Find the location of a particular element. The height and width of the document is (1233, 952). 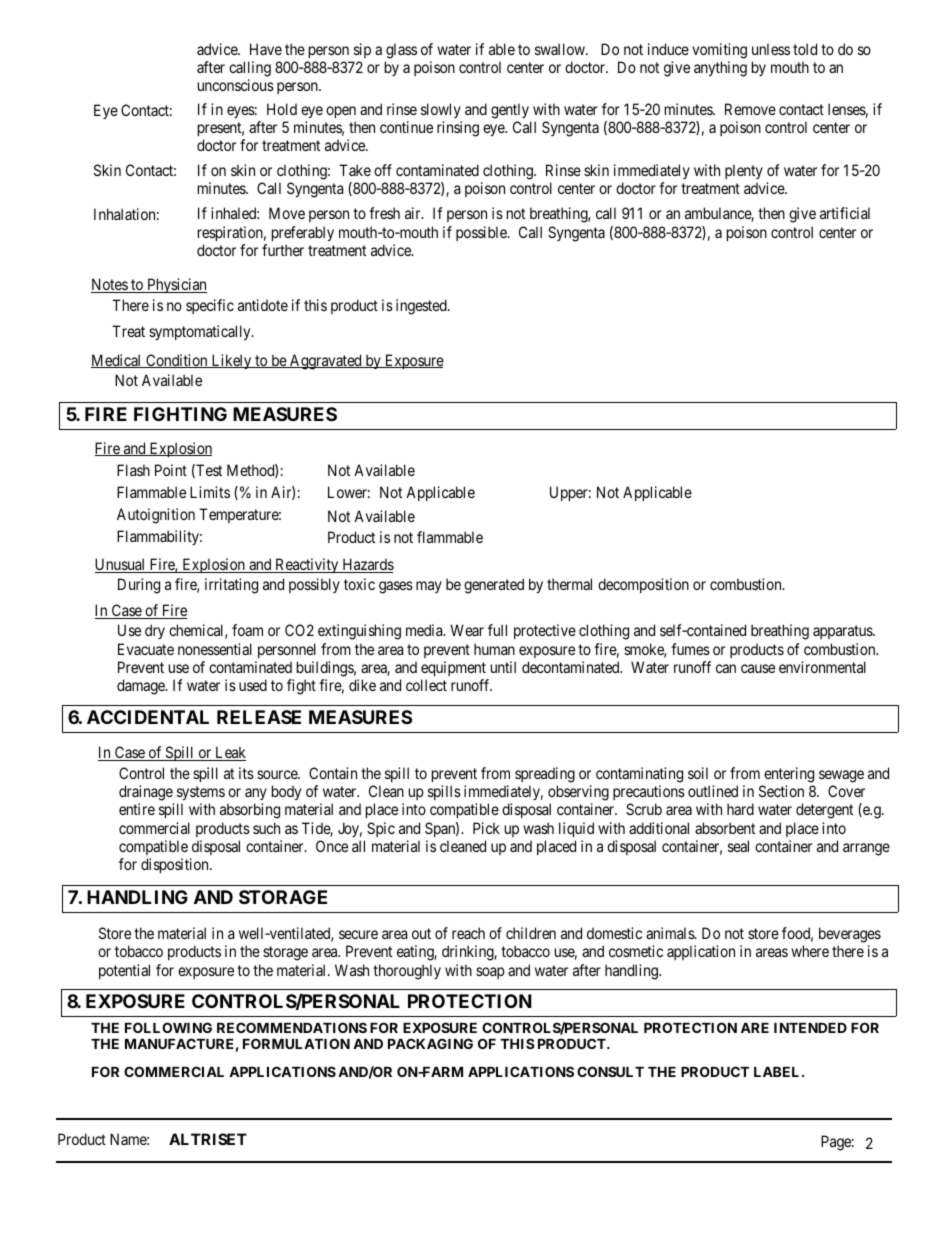

FOLLOWING is located at coordinates (168, 1027).
